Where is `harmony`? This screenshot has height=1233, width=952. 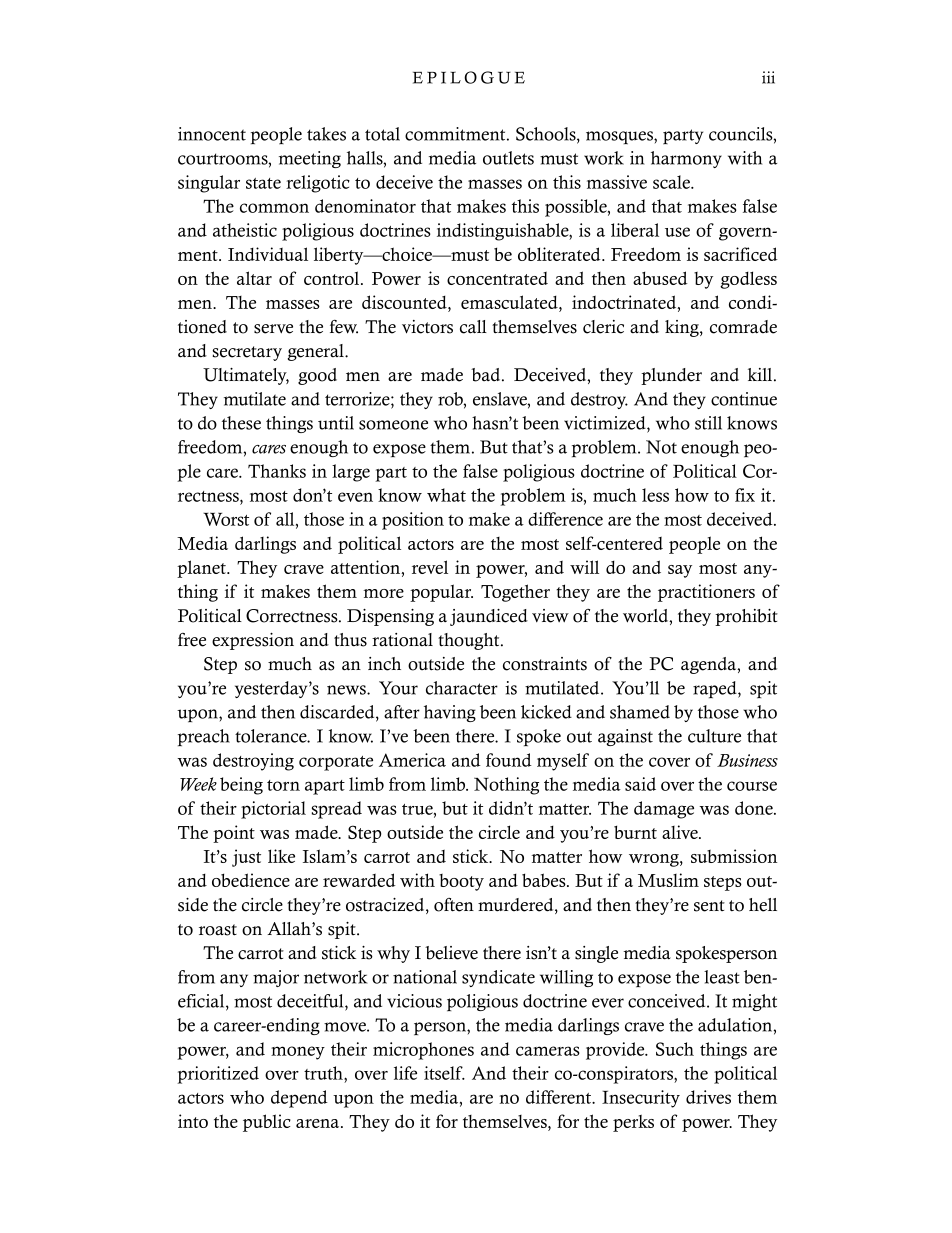
harmony is located at coordinates (686, 159).
